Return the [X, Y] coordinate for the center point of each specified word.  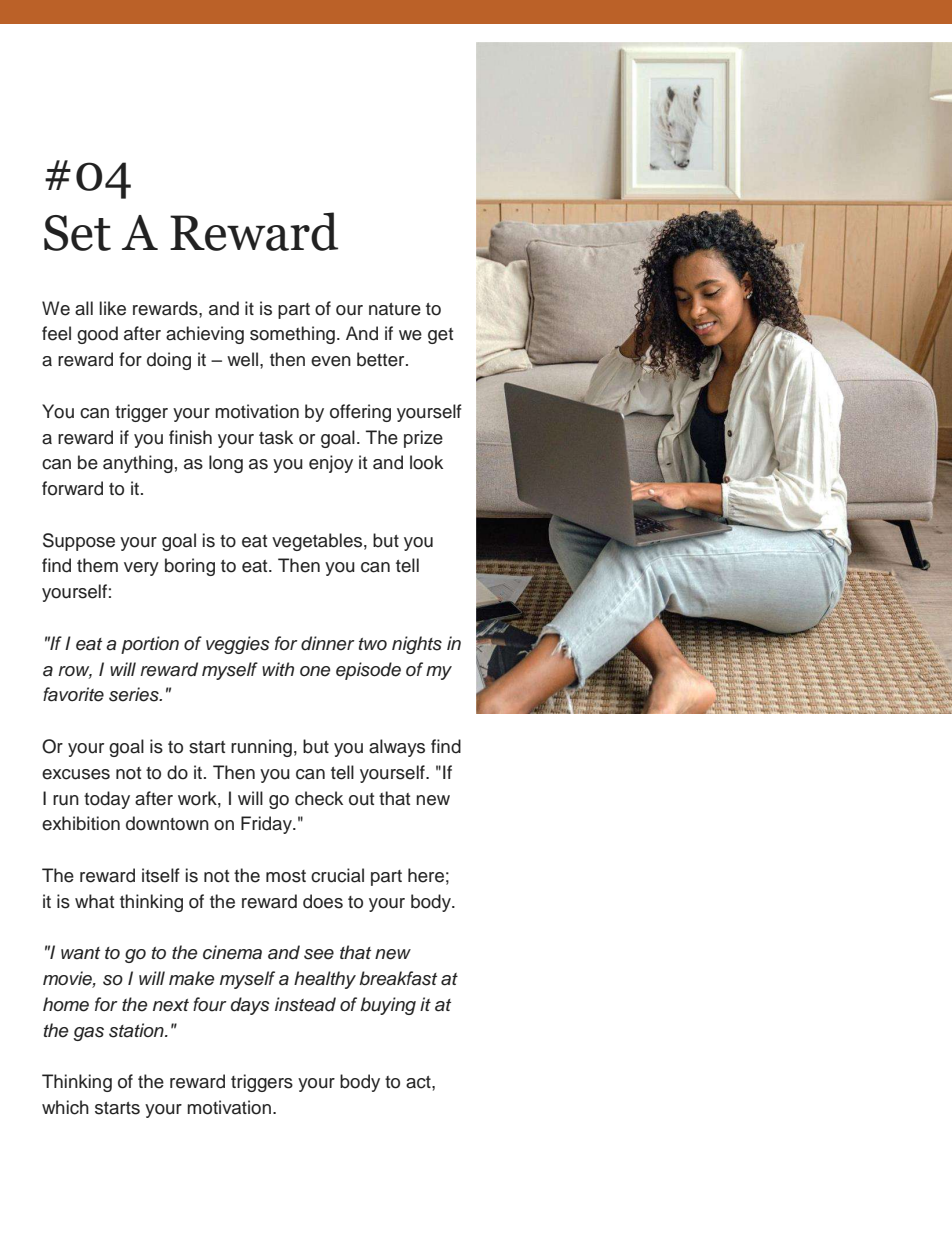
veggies [238, 645]
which [65, 1107]
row [75, 672]
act [419, 1082]
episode [368, 671]
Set [77, 233]
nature [395, 309]
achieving [205, 335]
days [250, 1006]
